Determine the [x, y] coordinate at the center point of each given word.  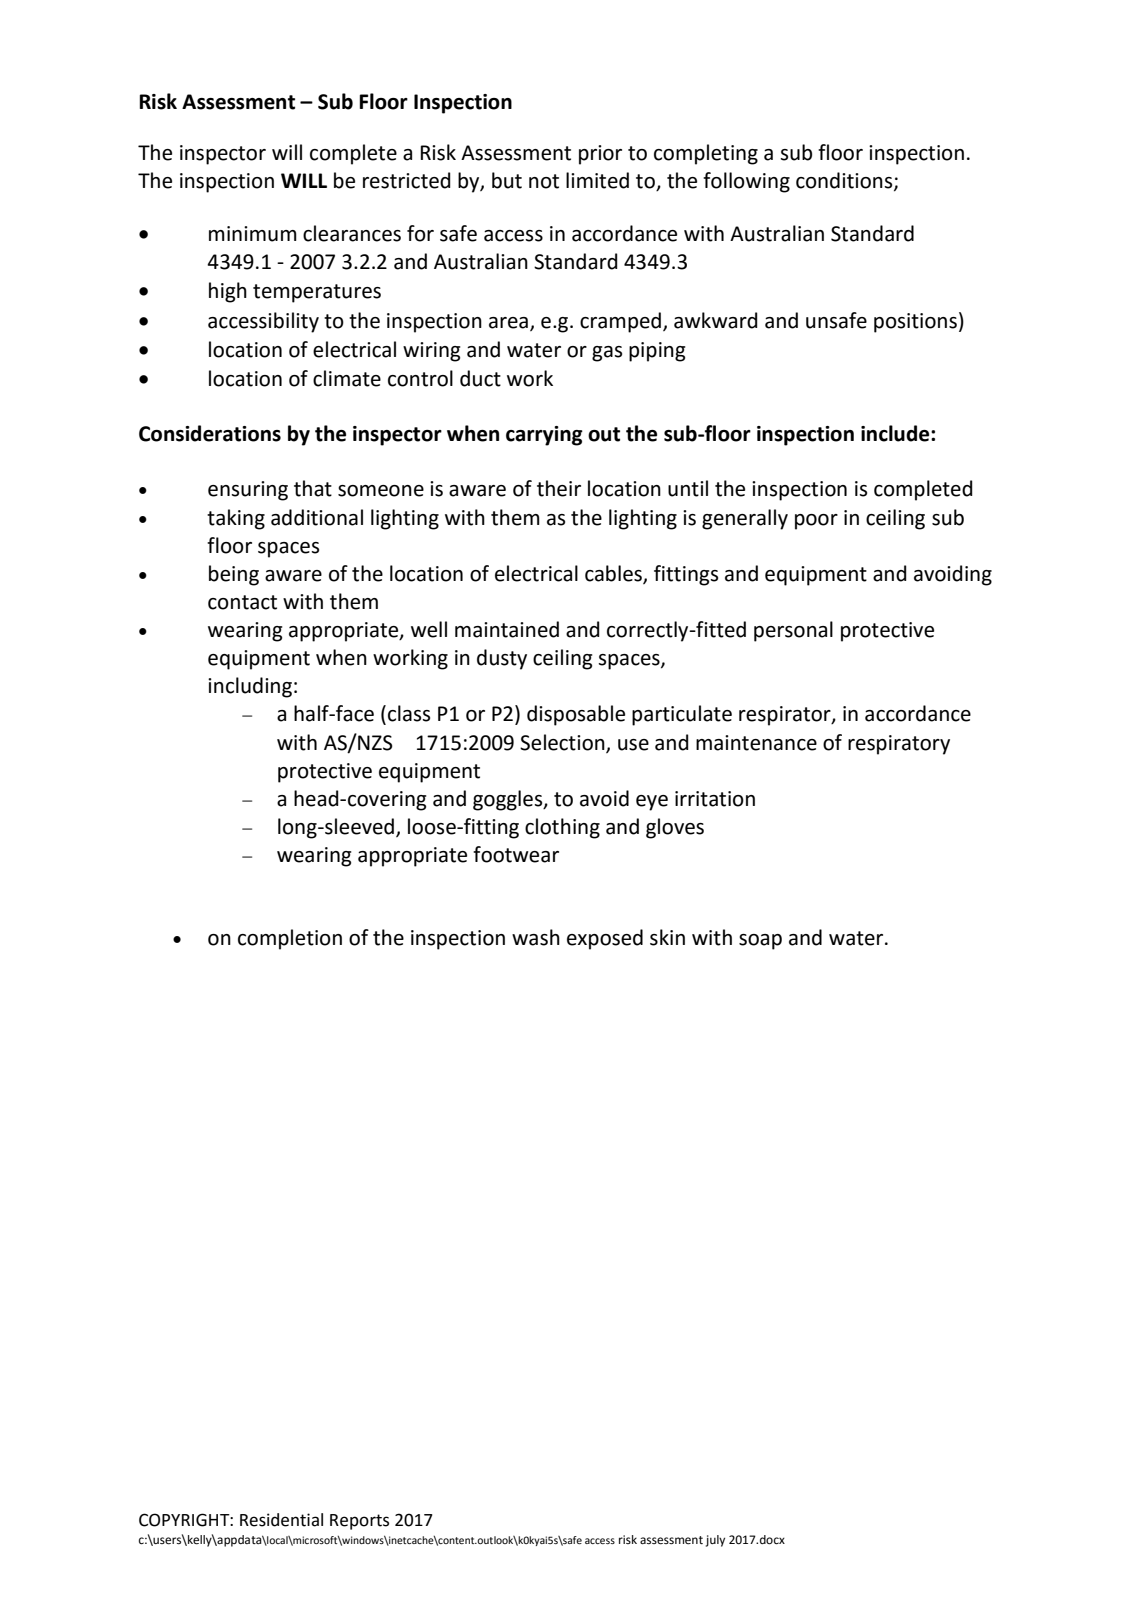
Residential [281, 1520]
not [544, 181]
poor [816, 522]
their [559, 488]
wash [536, 937]
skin [667, 937]
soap [760, 942]
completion [290, 939]
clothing [562, 828]
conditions [845, 181]
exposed [605, 939]
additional [317, 517]
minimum [253, 234]
